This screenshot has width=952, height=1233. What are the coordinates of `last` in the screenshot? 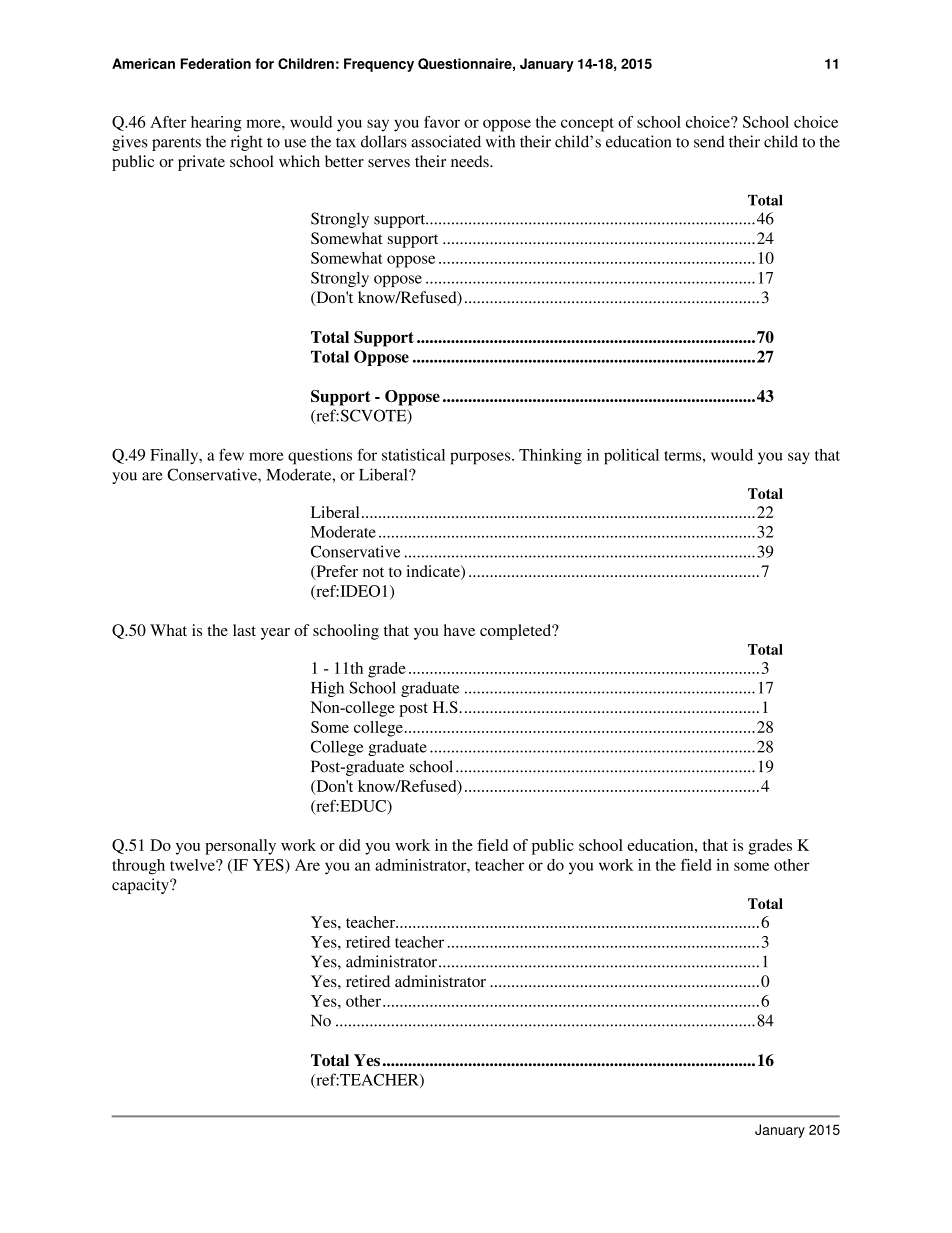 It's located at (244, 630).
